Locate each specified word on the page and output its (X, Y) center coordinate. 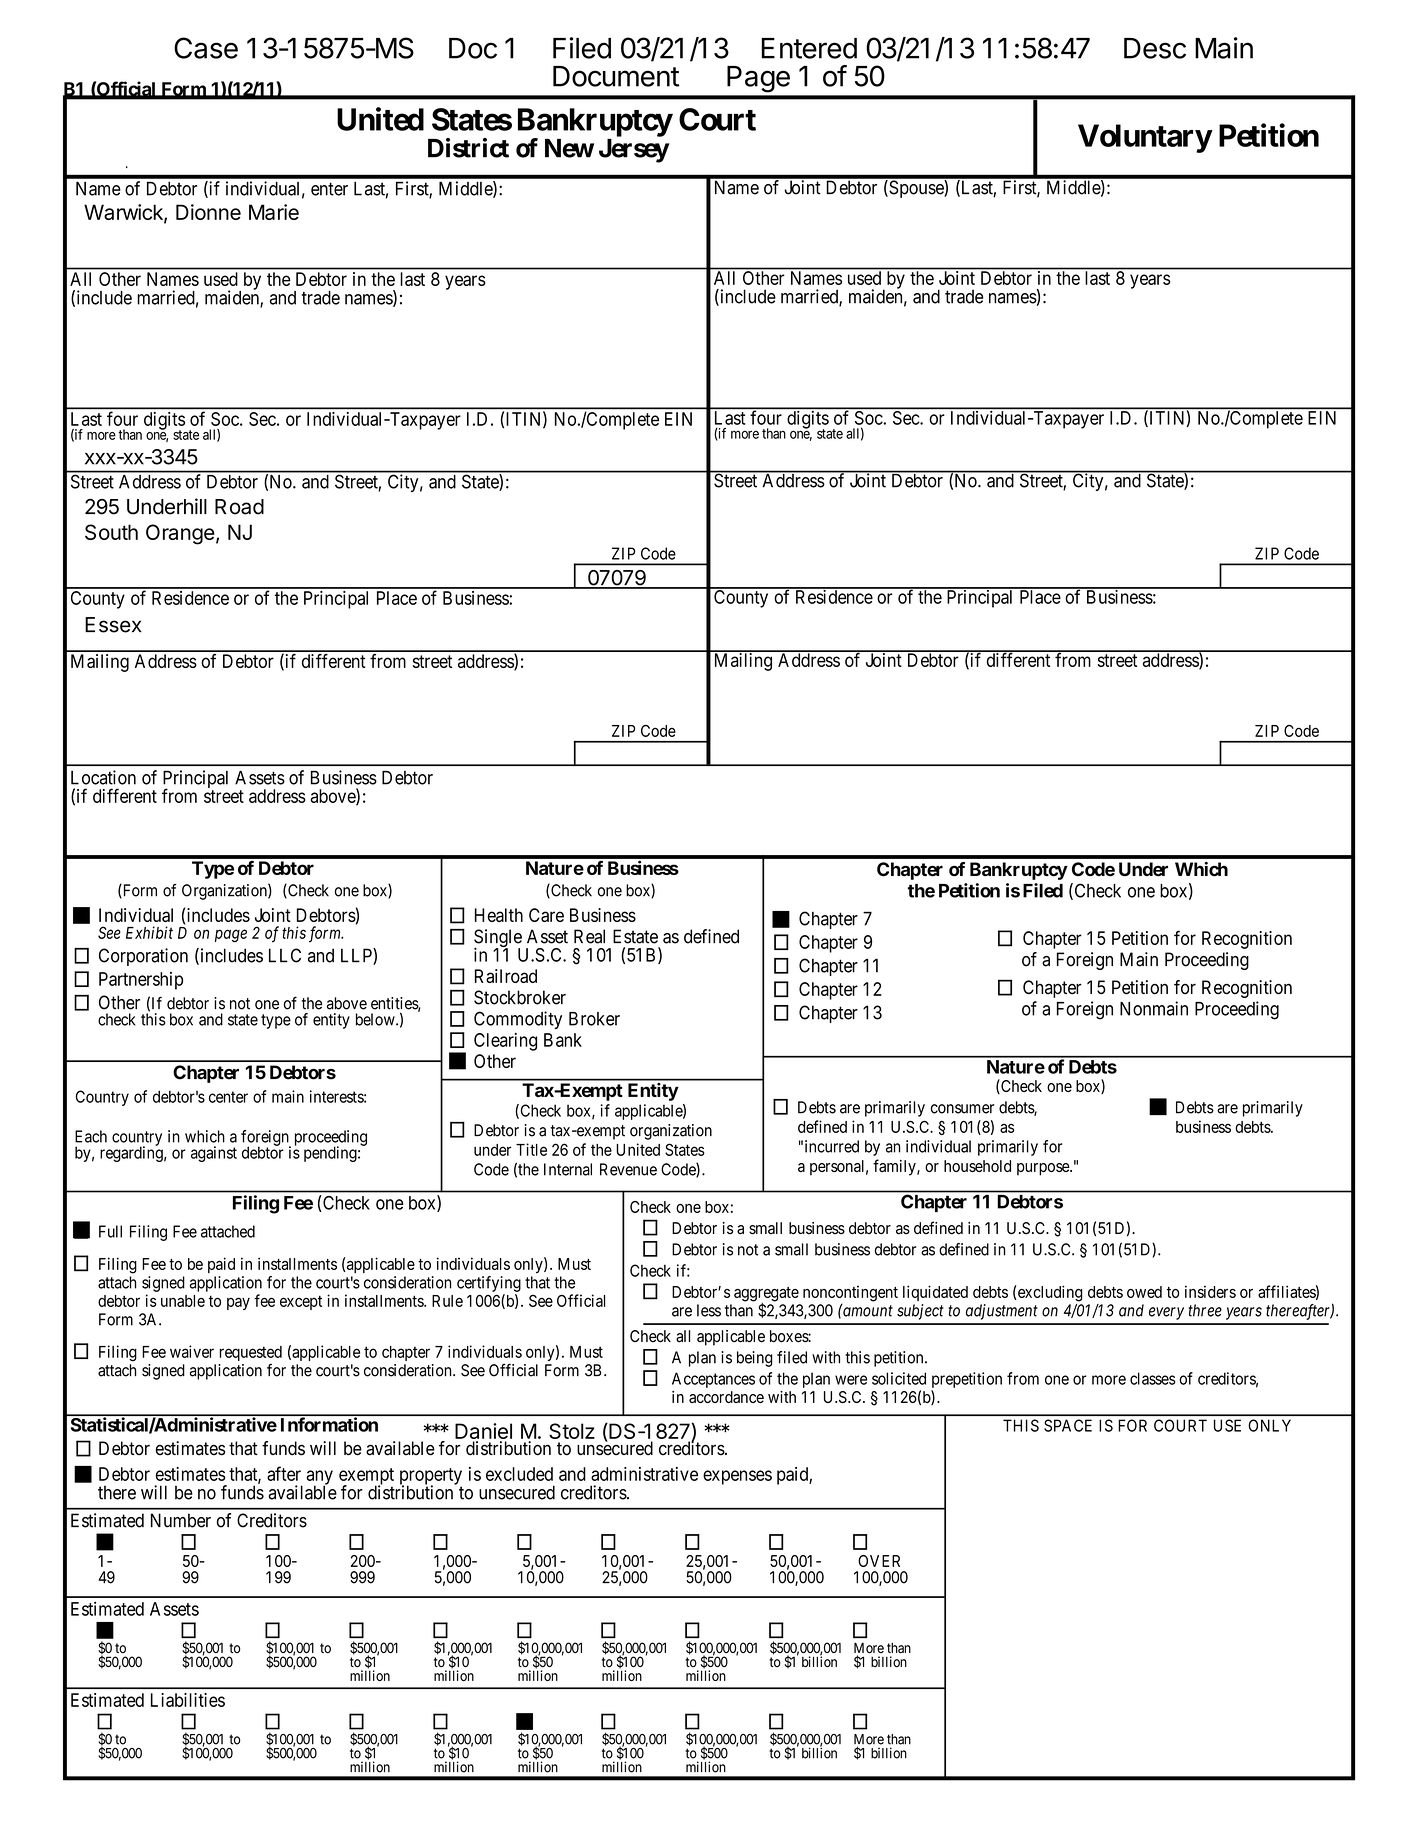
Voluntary (1145, 138)
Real (589, 936)
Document (616, 76)
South (111, 532)
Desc (1155, 48)
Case (206, 48)
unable (183, 1301)
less (709, 1310)
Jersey (634, 151)
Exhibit (149, 932)
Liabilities (188, 1700)
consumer (962, 1109)
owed (1144, 1292)
